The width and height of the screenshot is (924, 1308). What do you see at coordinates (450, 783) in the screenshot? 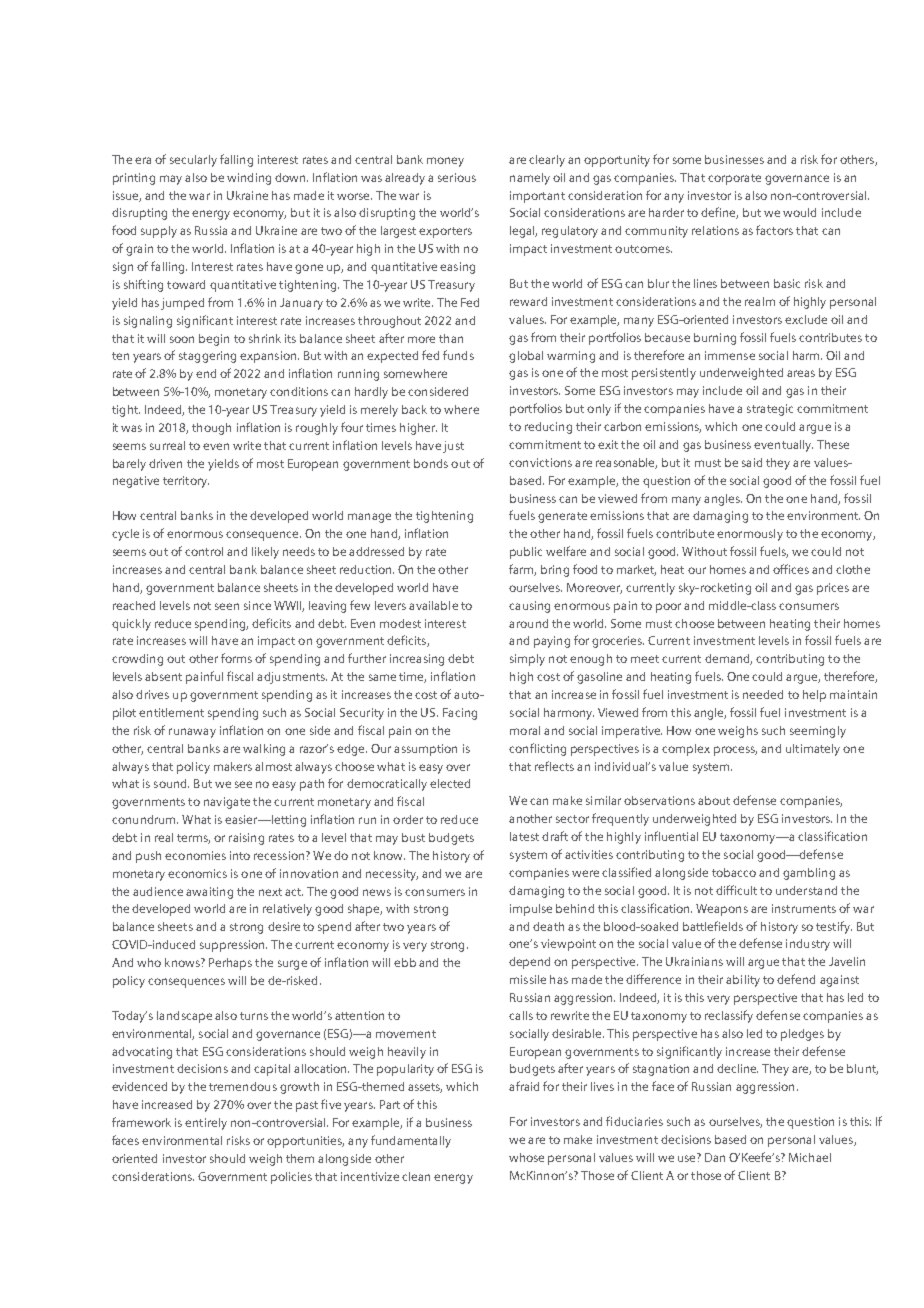
I see `elected` at bounding box center [450, 783].
